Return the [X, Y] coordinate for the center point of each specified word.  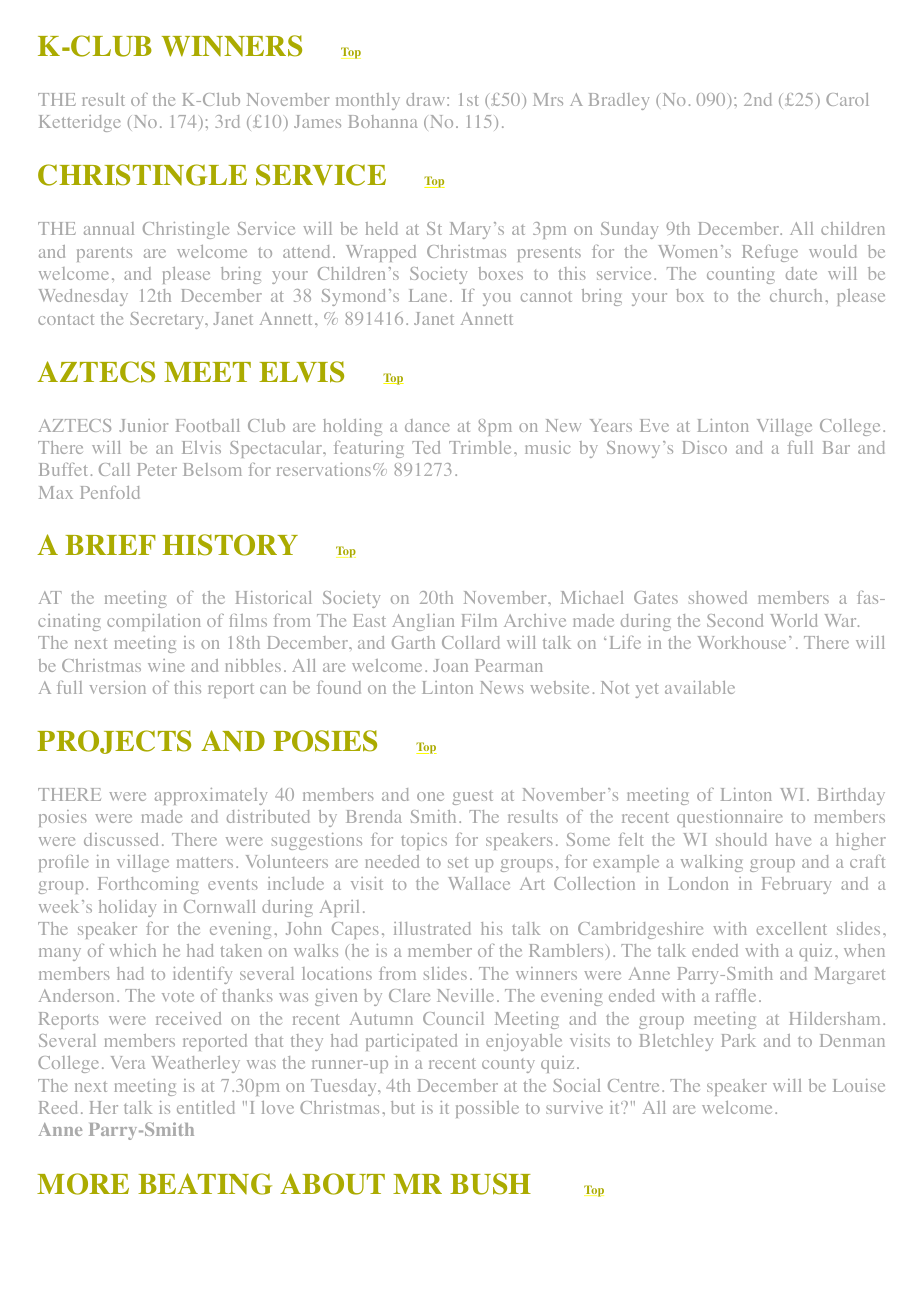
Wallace [479, 883]
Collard [471, 642]
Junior [143, 425]
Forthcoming [148, 885]
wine [166, 665]
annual [109, 228]
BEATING [205, 1184]
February [796, 885]
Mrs [548, 99]
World [793, 620]
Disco [705, 447]
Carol [847, 99]
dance [427, 425]
